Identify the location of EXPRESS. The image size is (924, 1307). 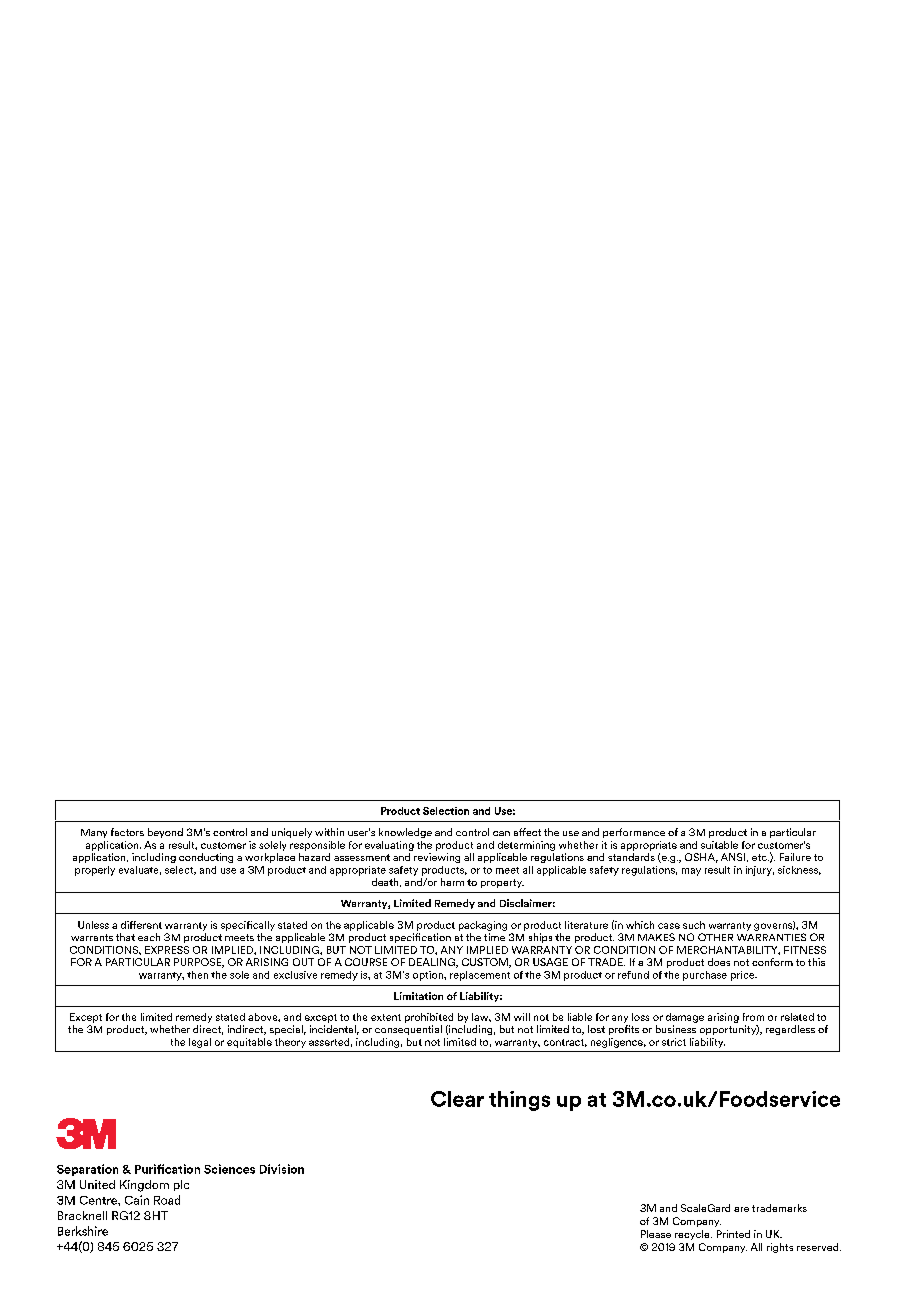
(167, 950).
